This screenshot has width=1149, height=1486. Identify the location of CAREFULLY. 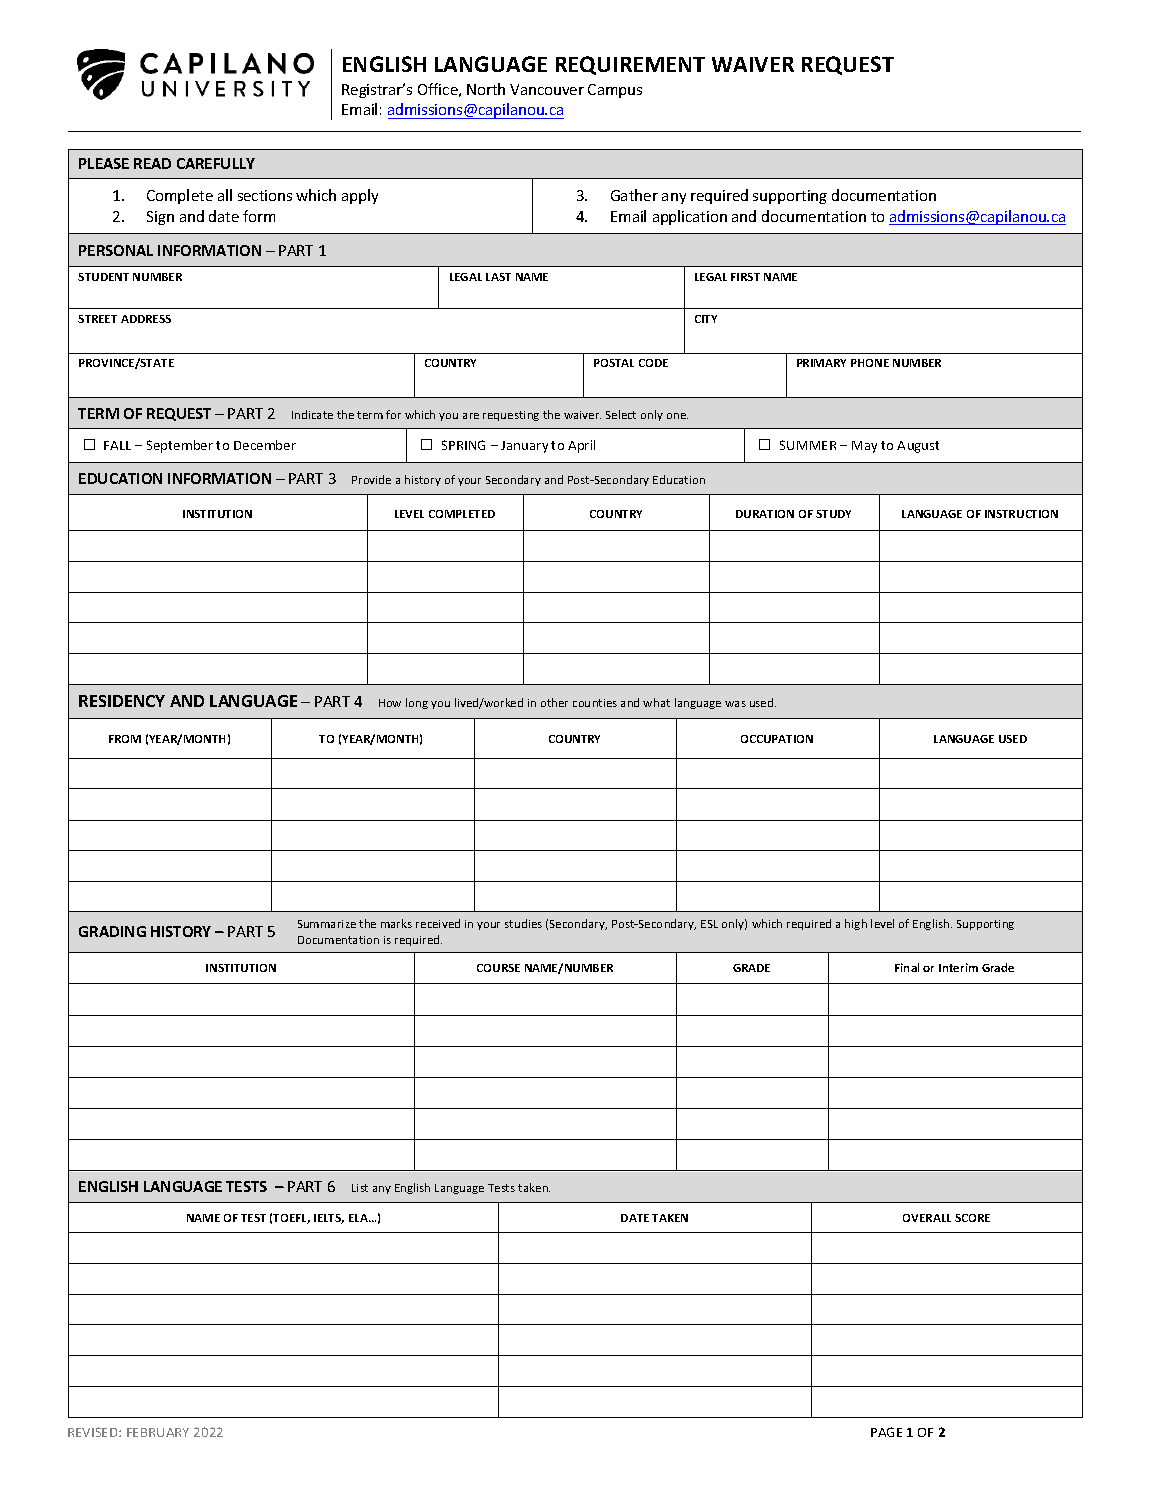
(216, 163).
